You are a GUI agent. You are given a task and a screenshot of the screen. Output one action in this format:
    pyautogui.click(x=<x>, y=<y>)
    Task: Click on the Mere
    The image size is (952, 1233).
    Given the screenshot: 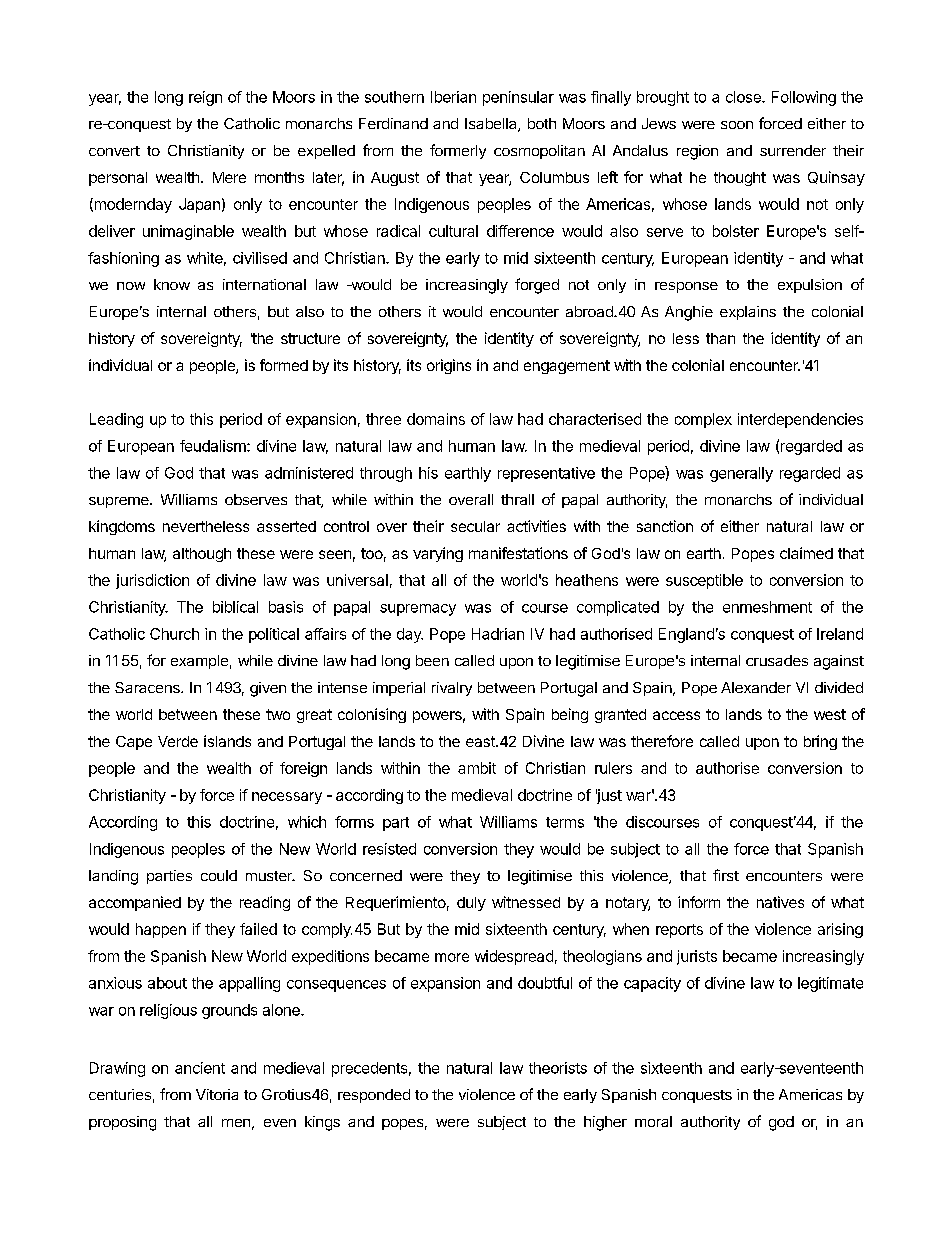 What is the action you would take?
    pyautogui.click(x=229, y=177)
